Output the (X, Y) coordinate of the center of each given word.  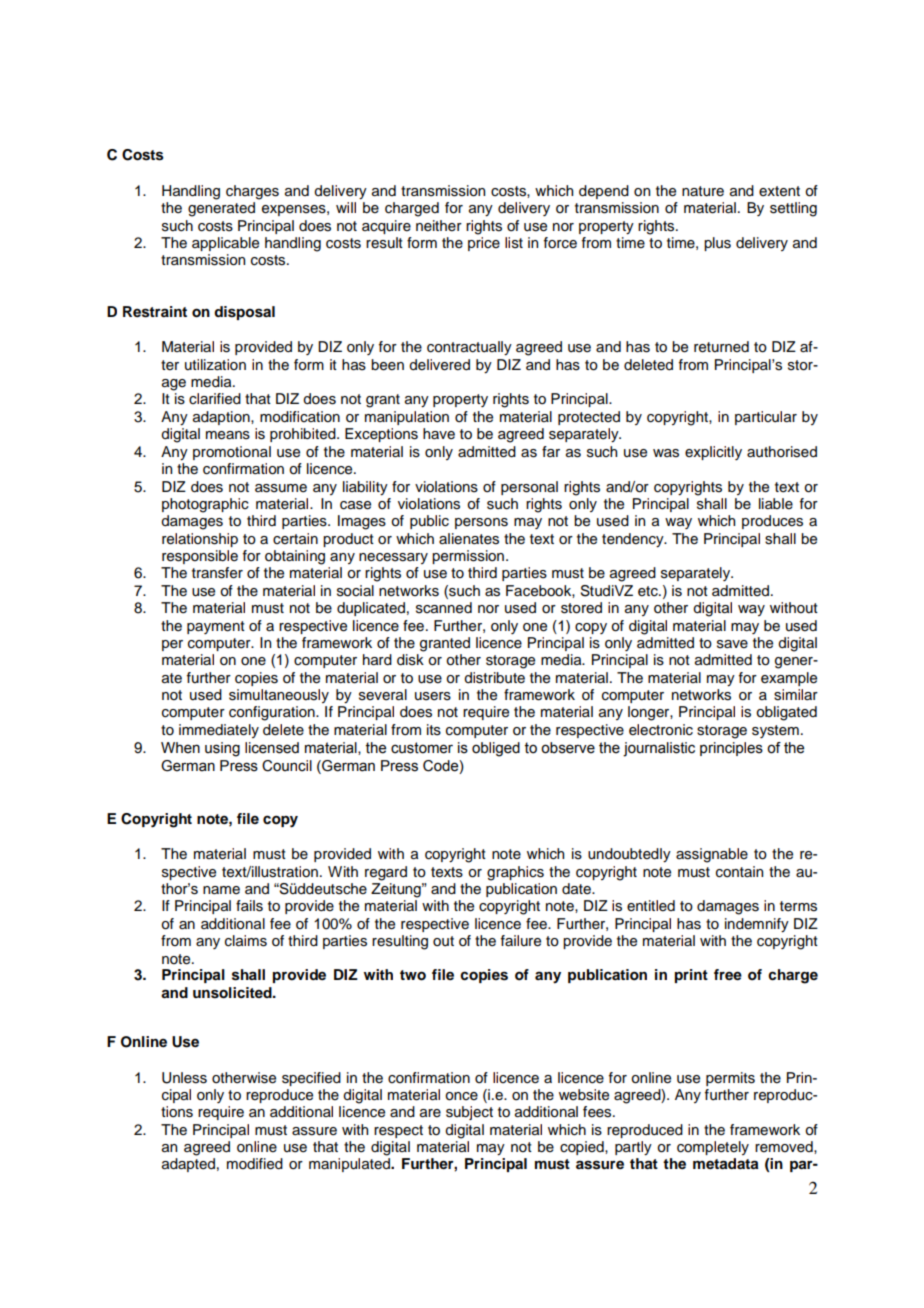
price (484, 244)
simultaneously (279, 696)
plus (717, 244)
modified (255, 1164)
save (732, 644)
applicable (225, 244)
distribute (494, 678)
